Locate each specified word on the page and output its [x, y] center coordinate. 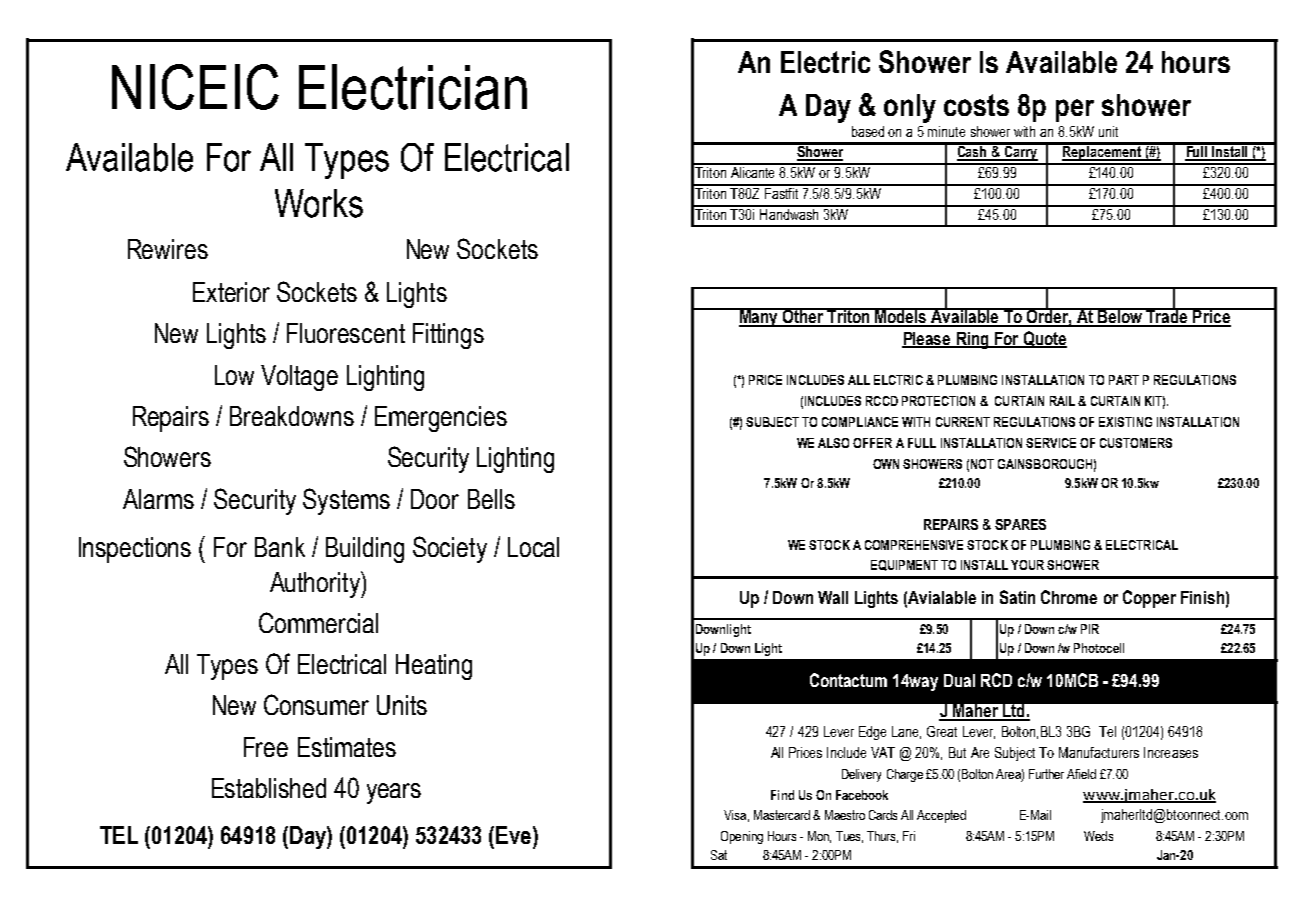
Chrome [1069, 597]
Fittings [448, 336]
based [868, 131]
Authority [316, 584]
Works [319, 203]
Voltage [299, 378]
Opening [742, 837]
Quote [1044, 339]
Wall [833, 597]
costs [976, 105]
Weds [1098, 836]
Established [269, 788]
